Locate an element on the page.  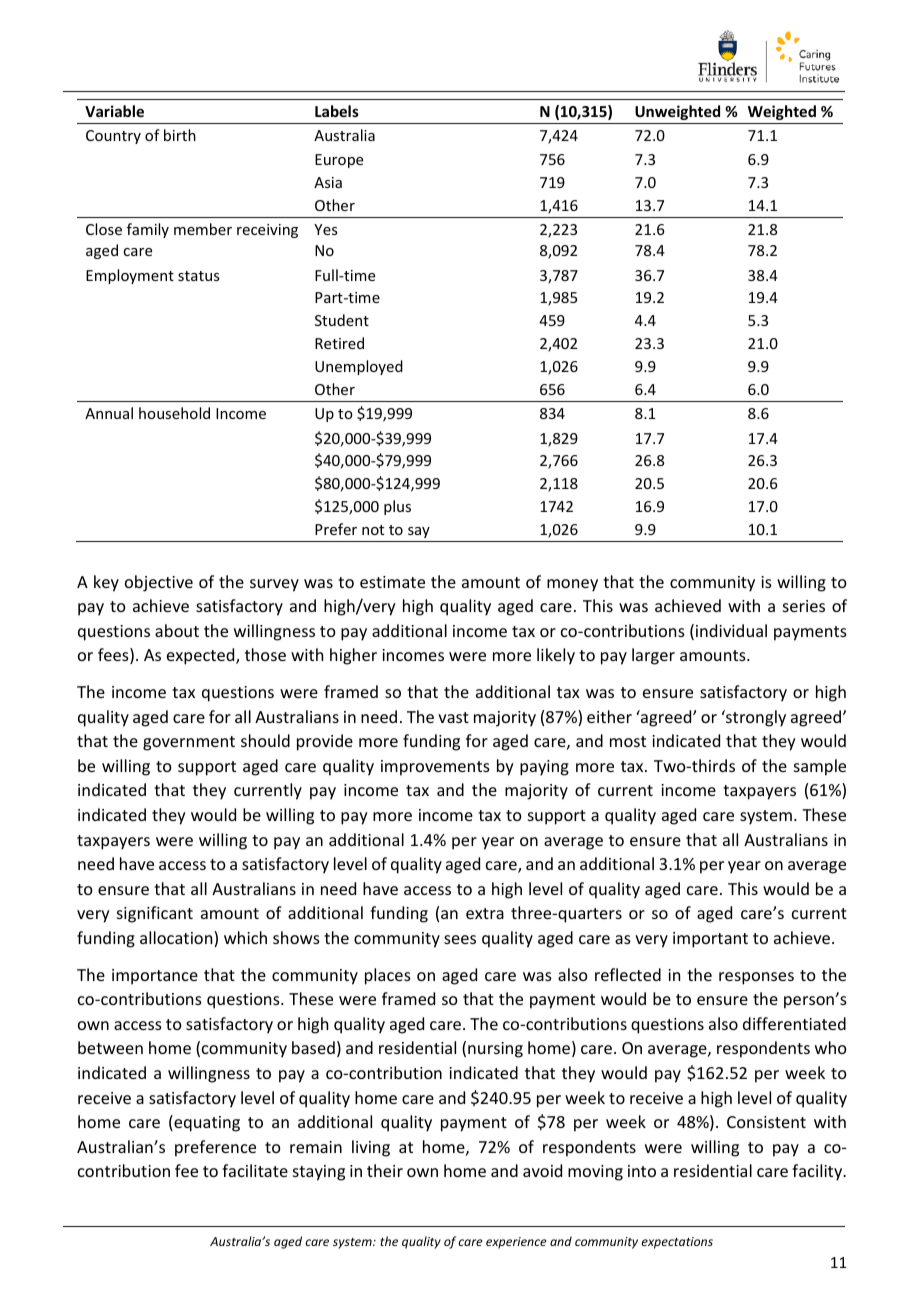
expectations is located at coordinates (677, 1243).
